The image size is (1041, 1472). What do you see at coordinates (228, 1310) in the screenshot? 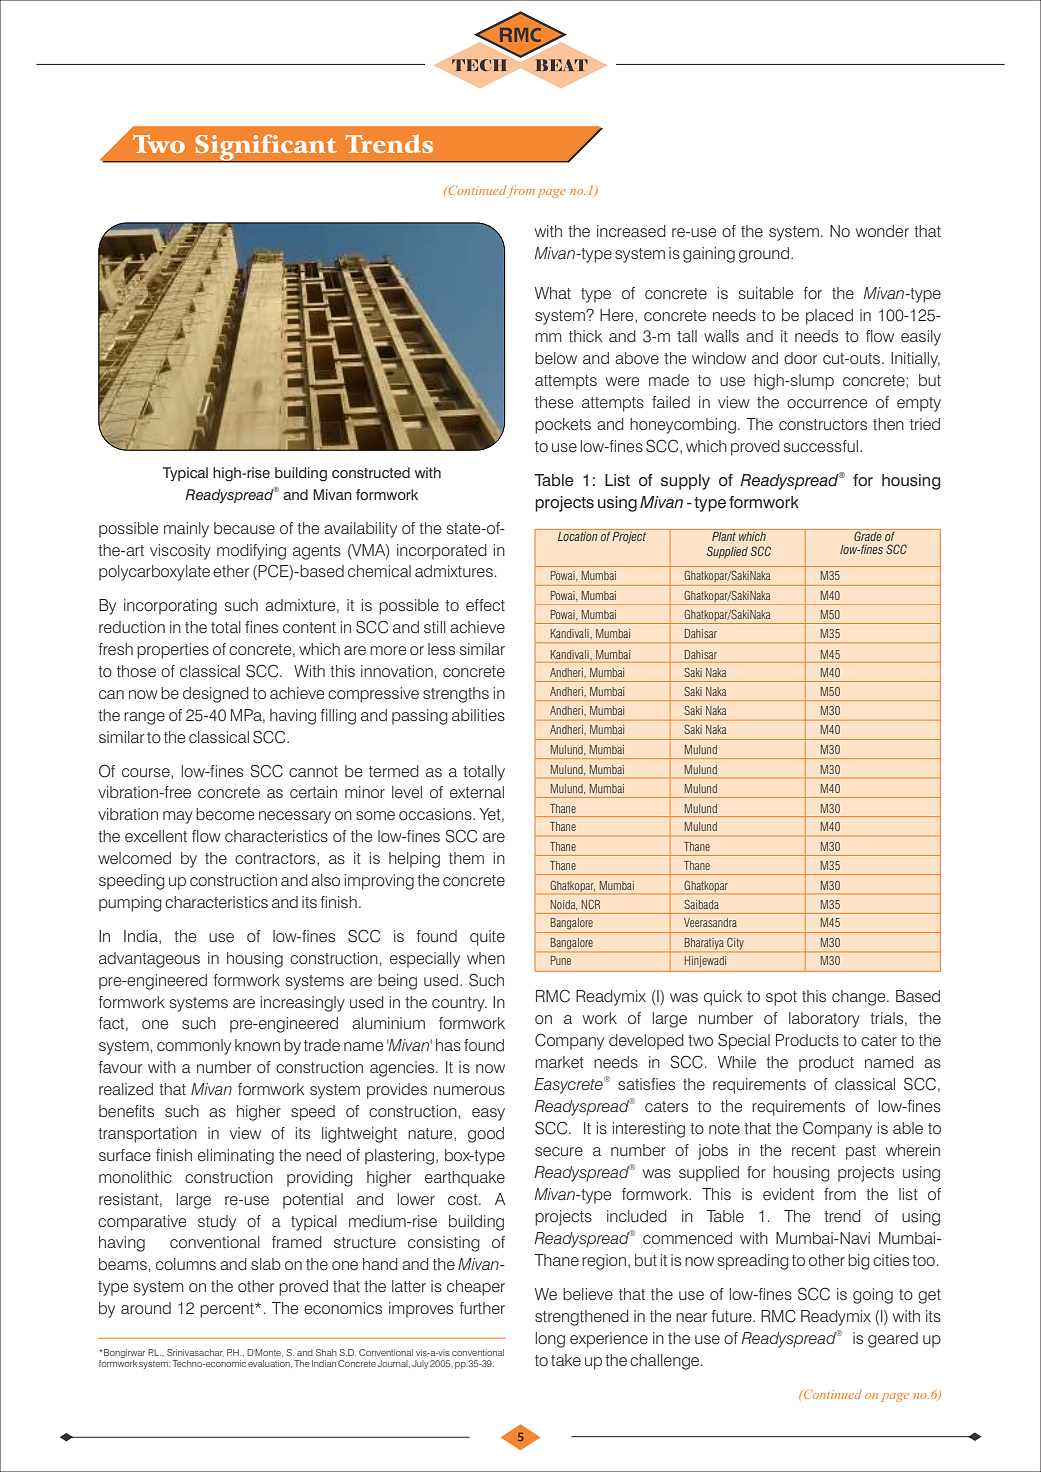
I see `percent` at bounding box center [228, 1310].
